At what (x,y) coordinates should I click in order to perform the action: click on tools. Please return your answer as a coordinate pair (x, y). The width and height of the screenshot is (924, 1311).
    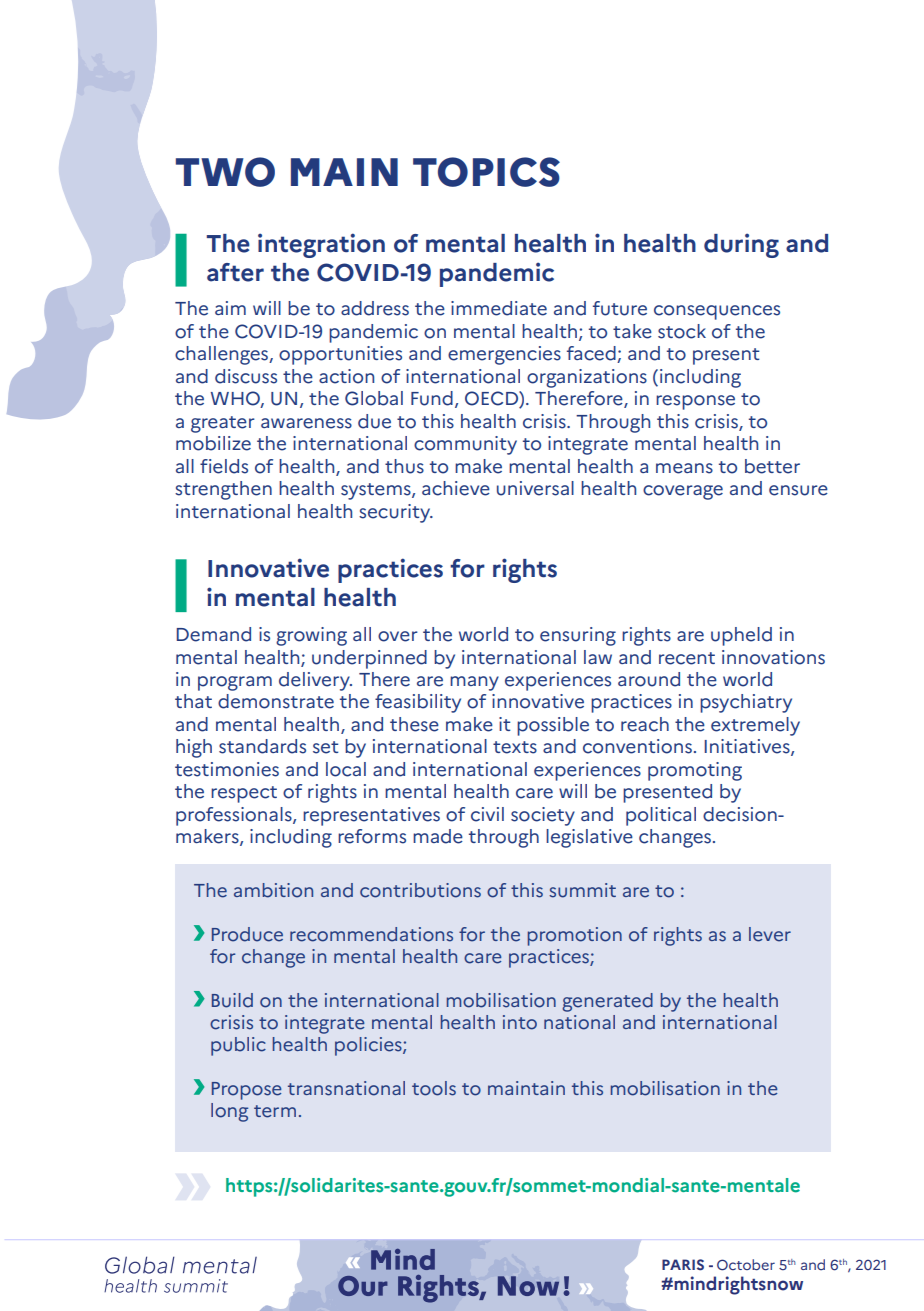
    Looking at the image, I should click on (434, 1088).
